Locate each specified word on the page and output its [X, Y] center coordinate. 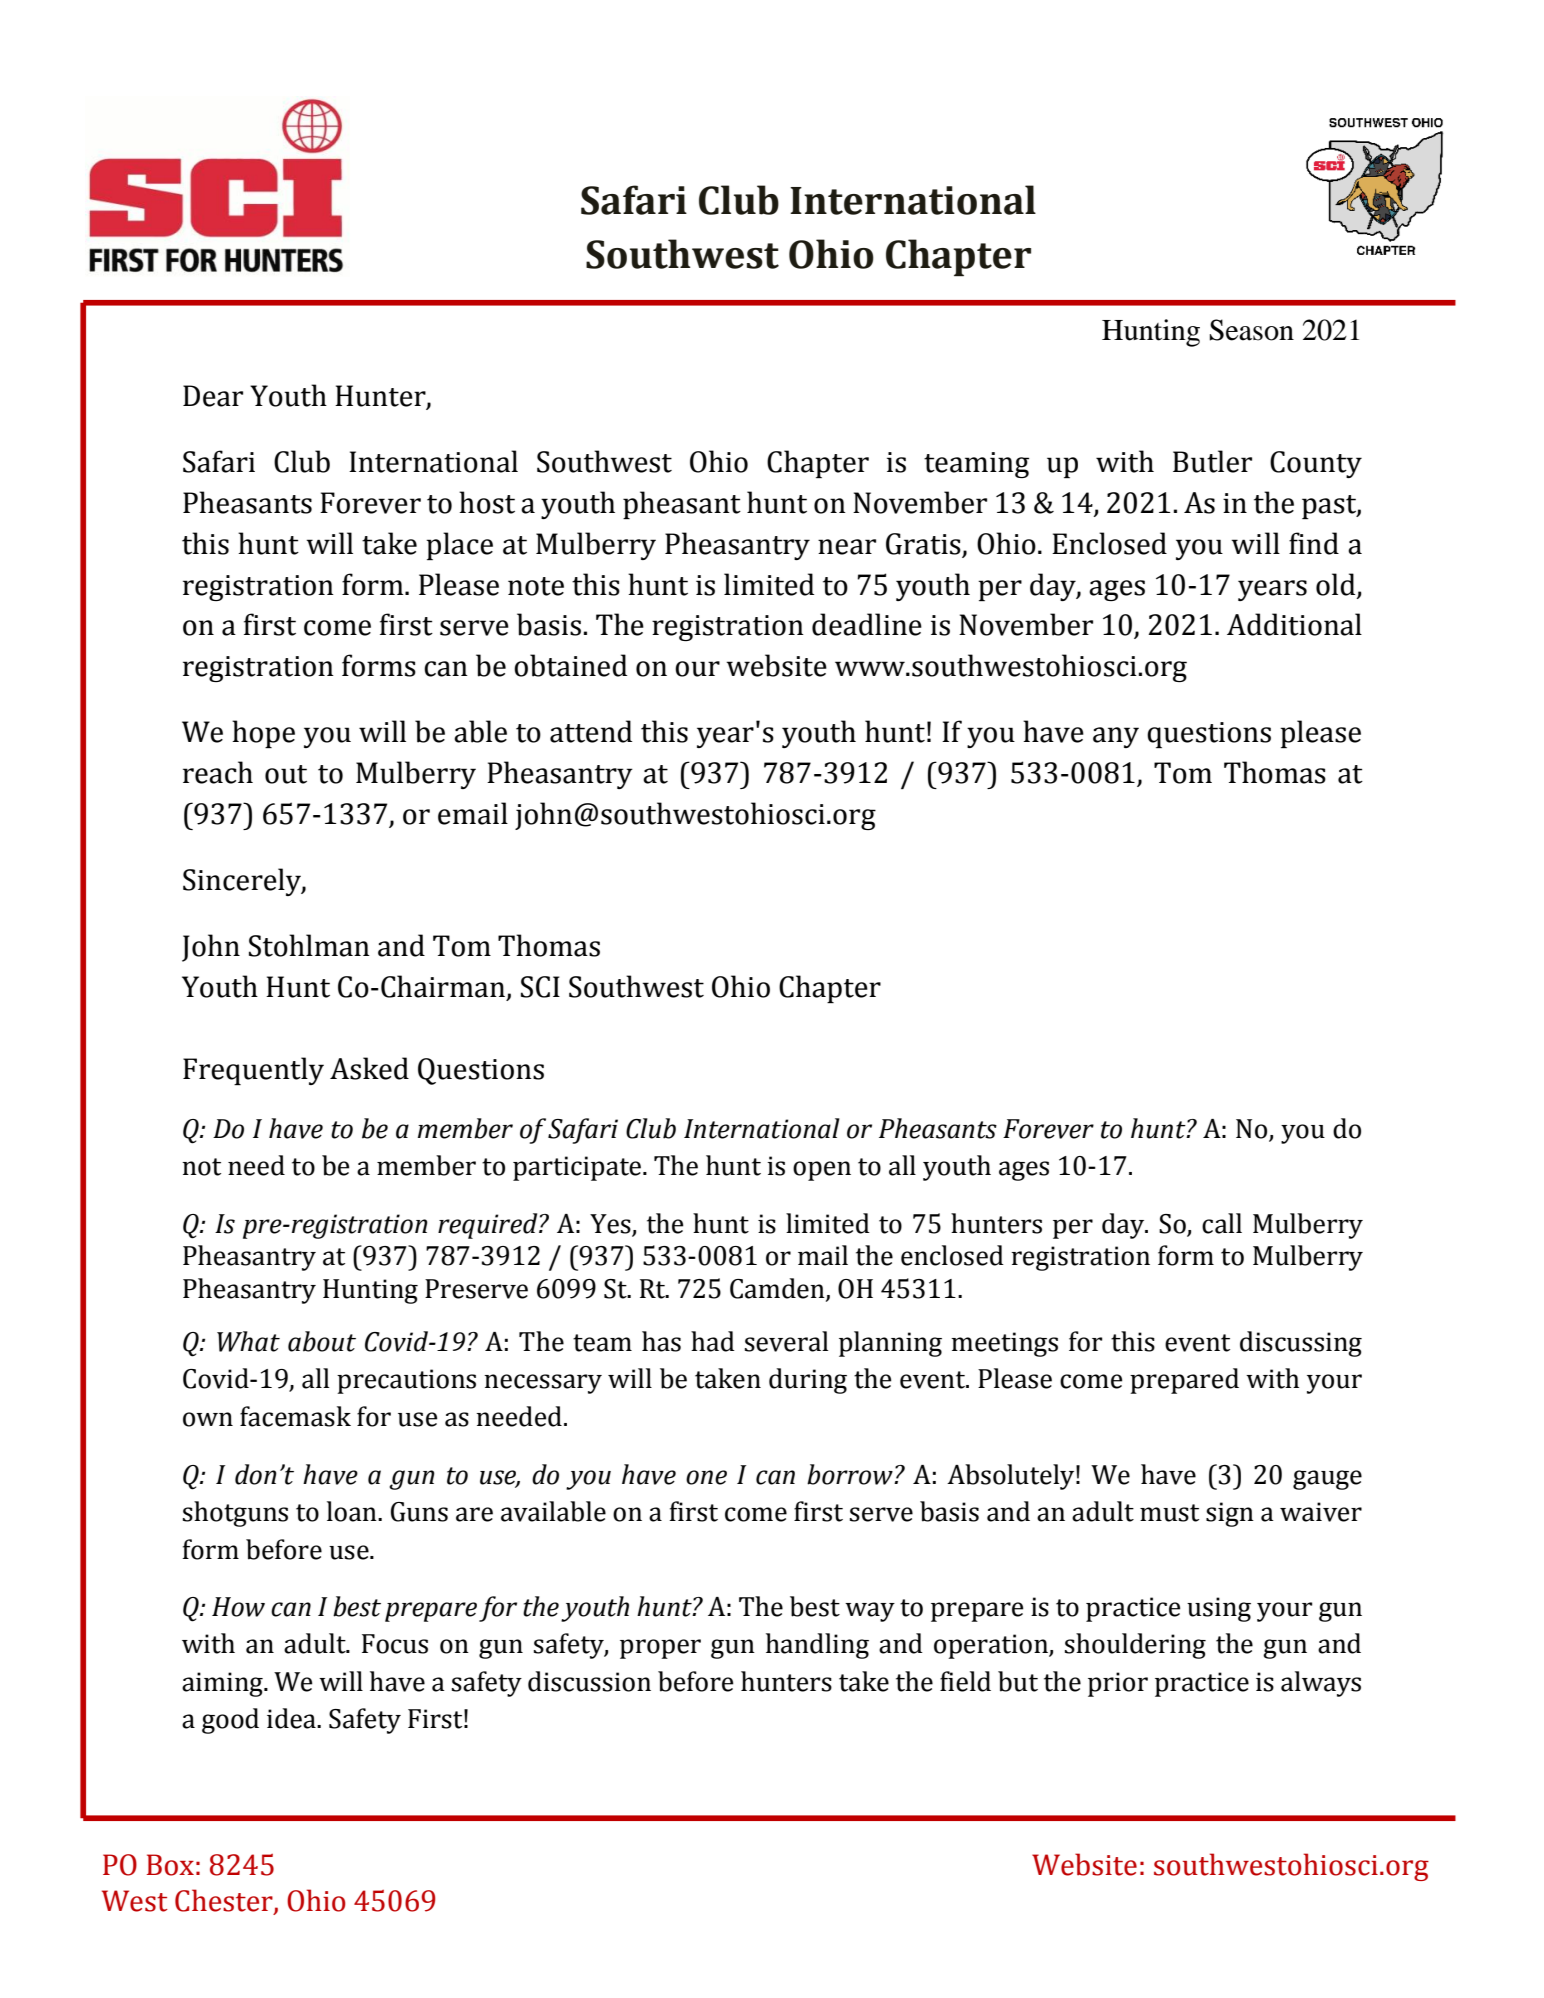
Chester [225, 1901]
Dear [213, 396]
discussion [589, 1681]
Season [1252, 330]
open [822, 1171]
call [1222, 1223]
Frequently [253, 1071]
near [847, 547]
